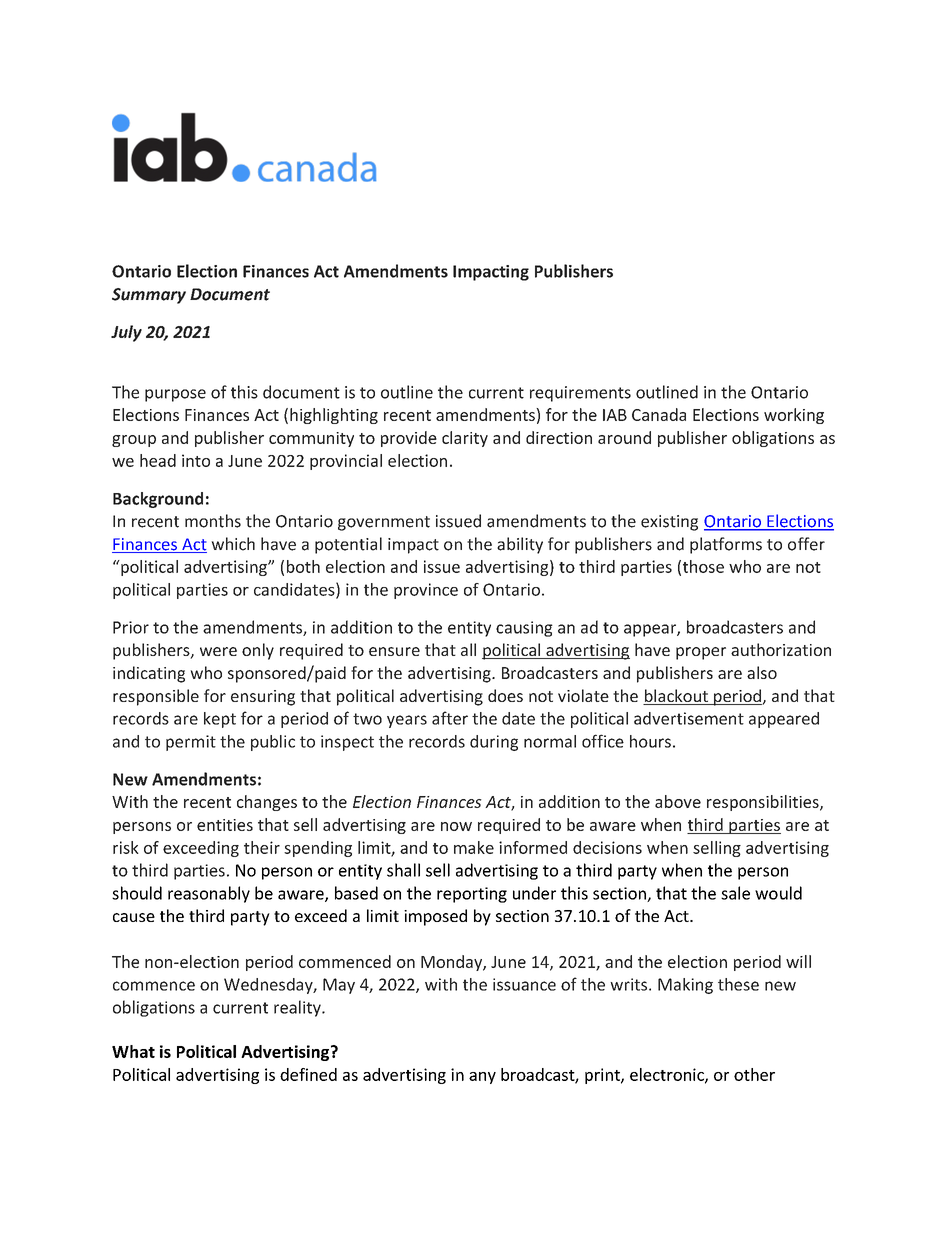  Describe the element at coordinates (474, 847) in the document. I see `make` at that location.
